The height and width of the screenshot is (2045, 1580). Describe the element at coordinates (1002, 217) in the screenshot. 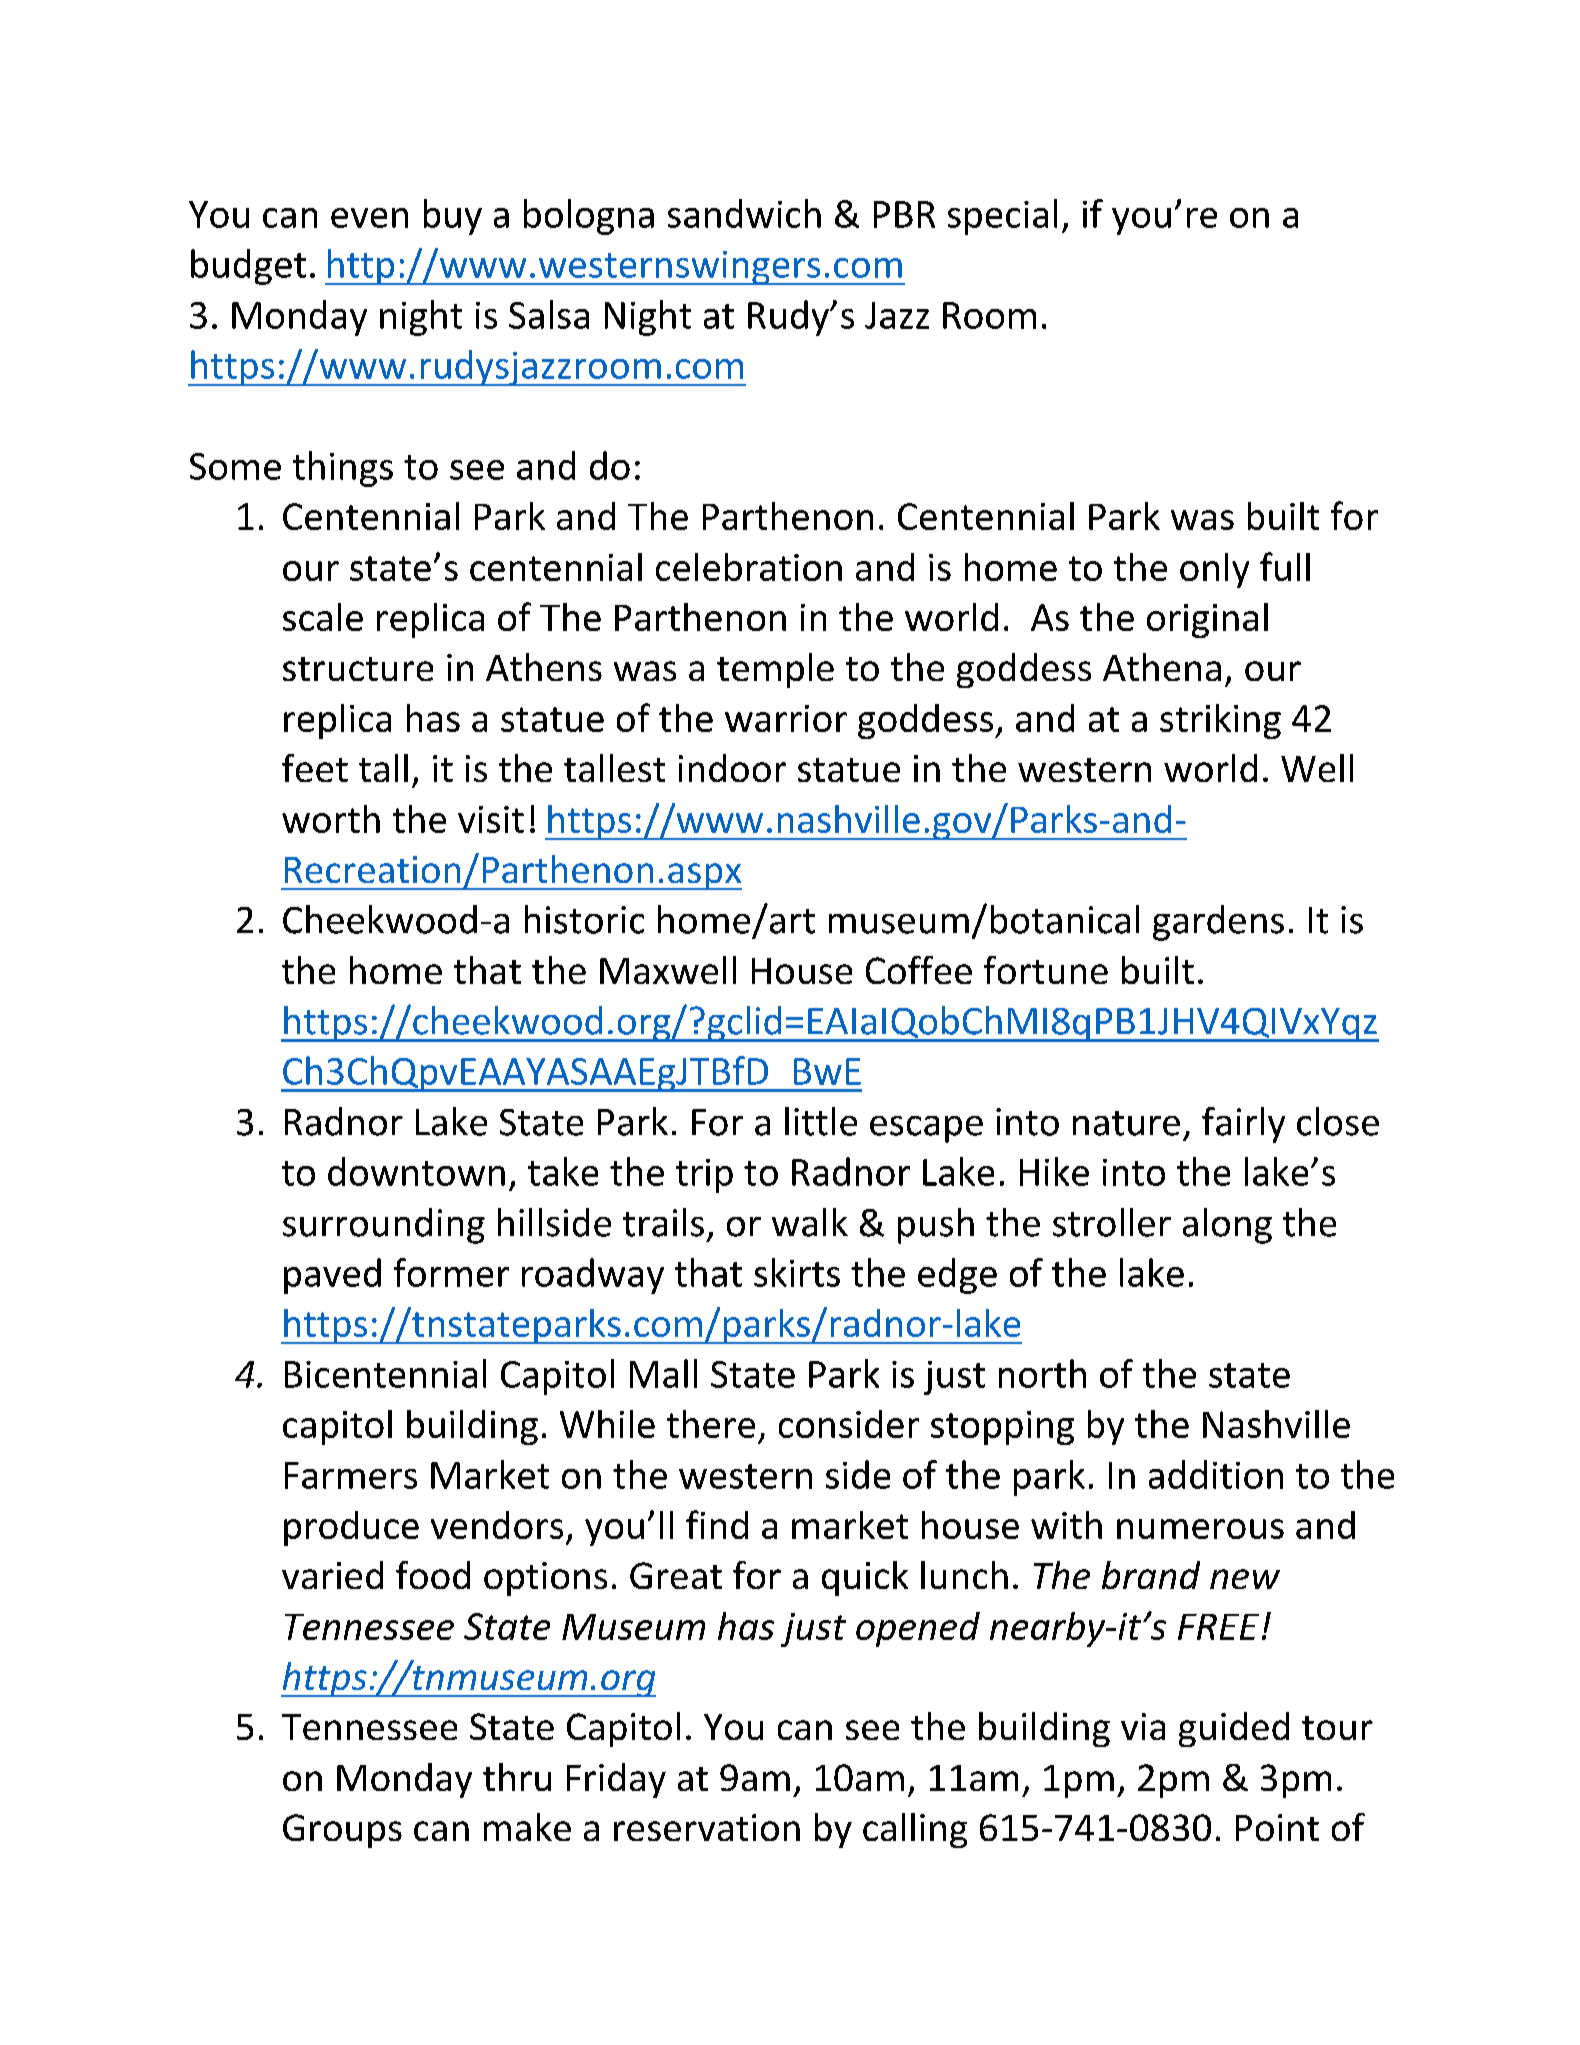

I see `special` at that location.
